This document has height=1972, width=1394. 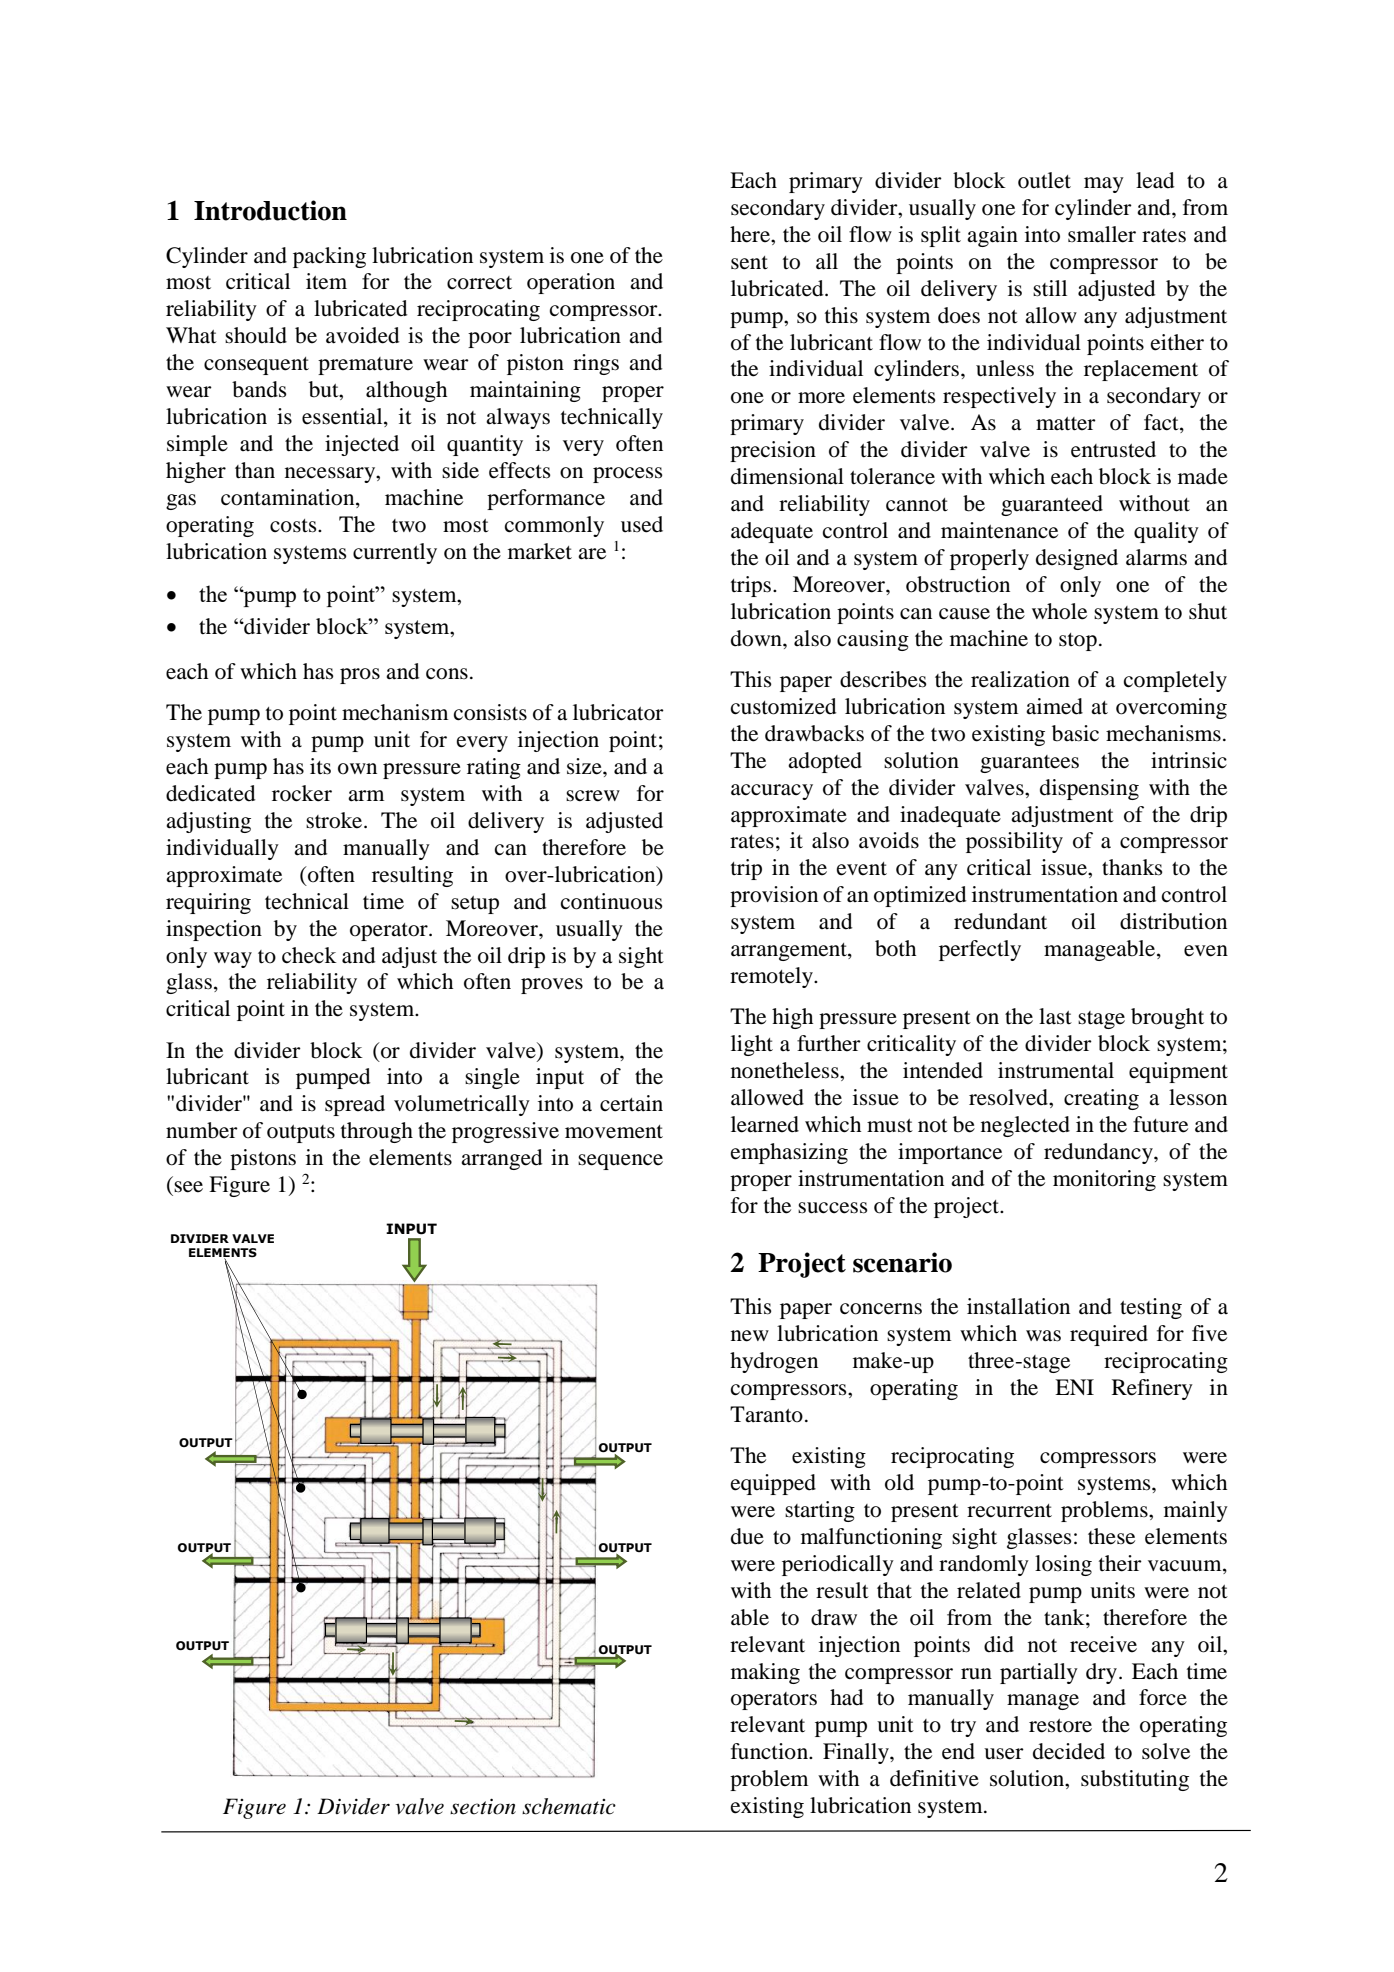 What do you see at coordinates (270, 210) in the document?
I see `Introduction` at bounding box center [270, 210].
